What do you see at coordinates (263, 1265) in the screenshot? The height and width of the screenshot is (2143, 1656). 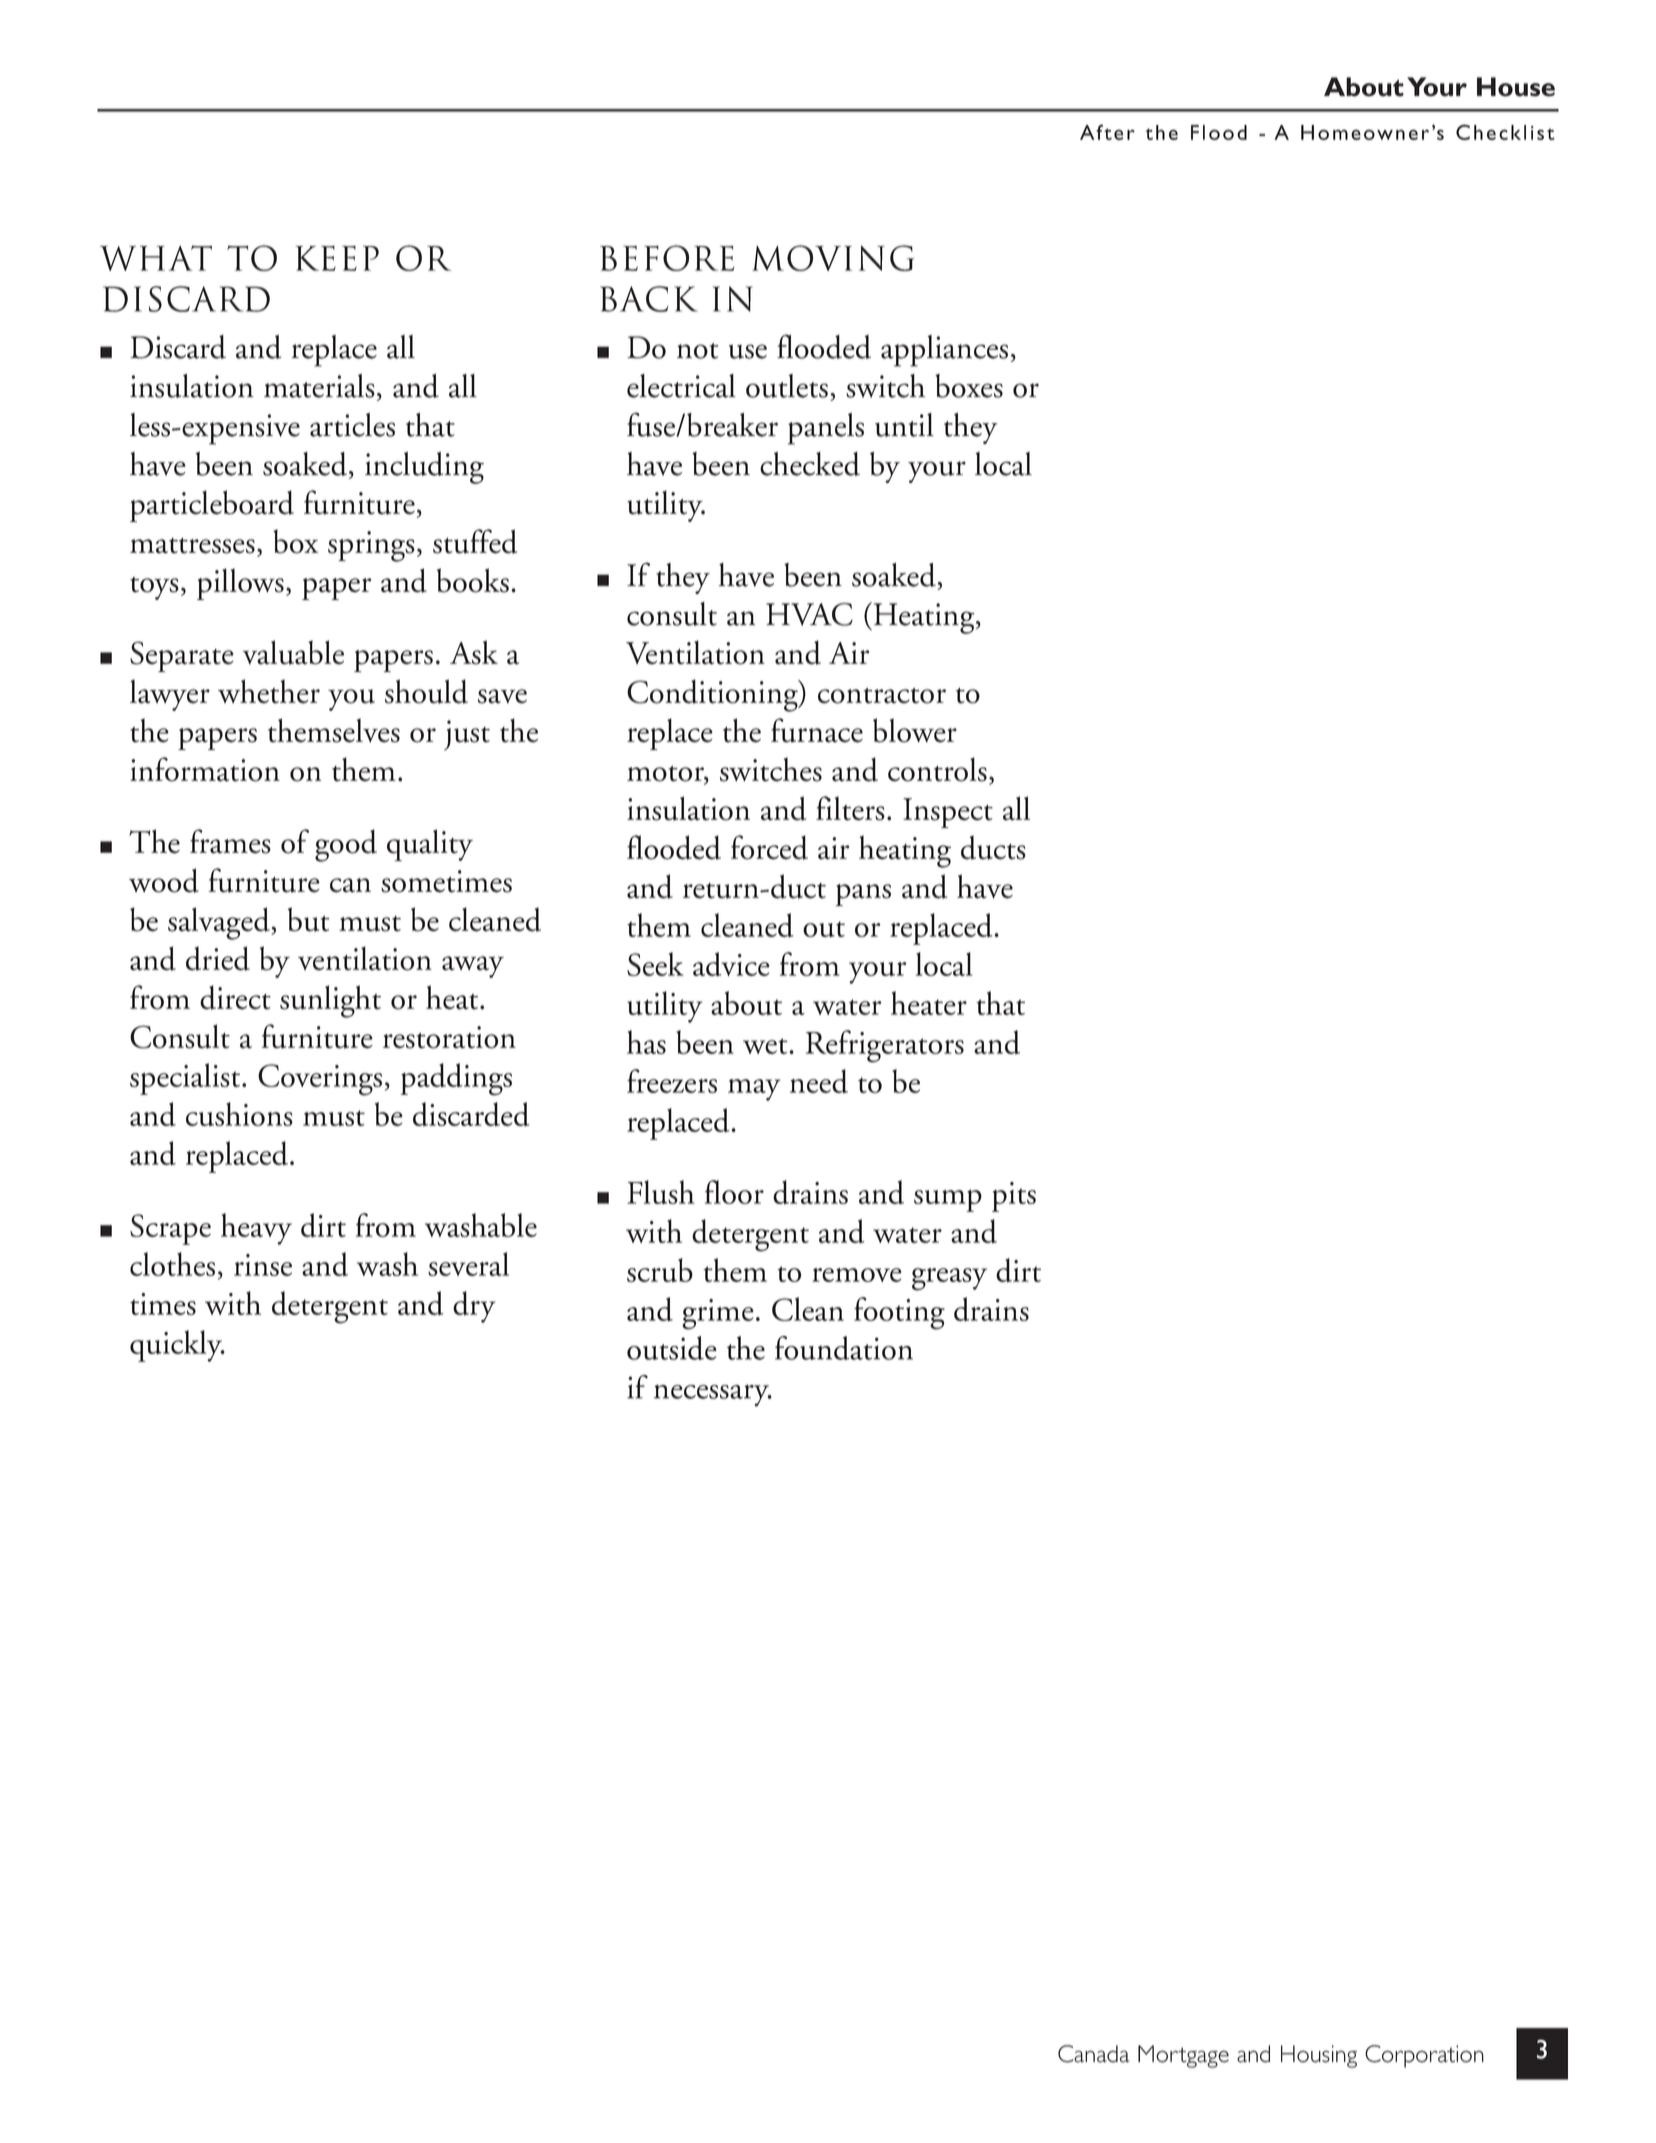 I see `rinse` at bounding box center [263, 1265].
